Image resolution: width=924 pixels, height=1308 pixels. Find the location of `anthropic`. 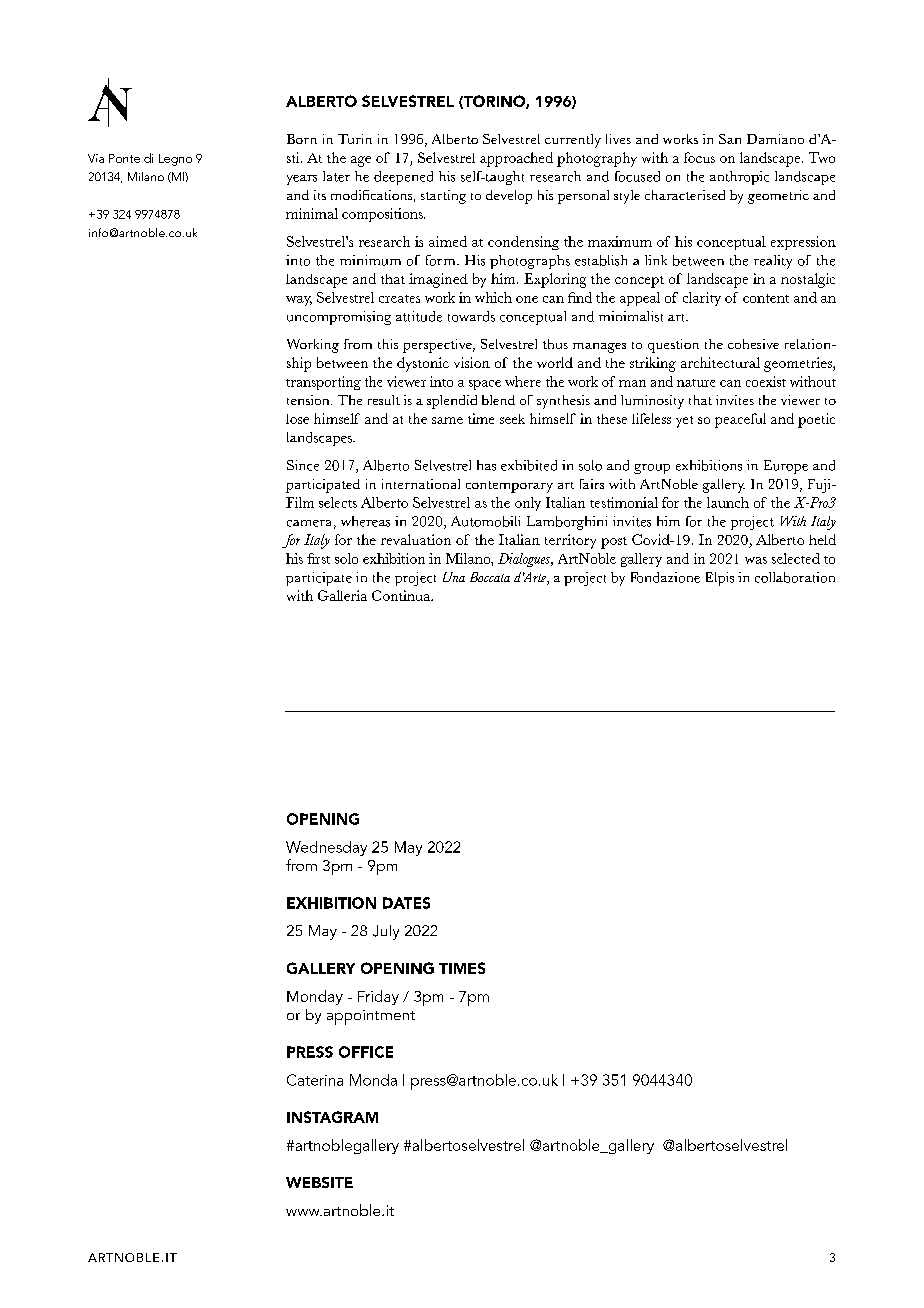

anthropic is located at coordinates (739, 178).
